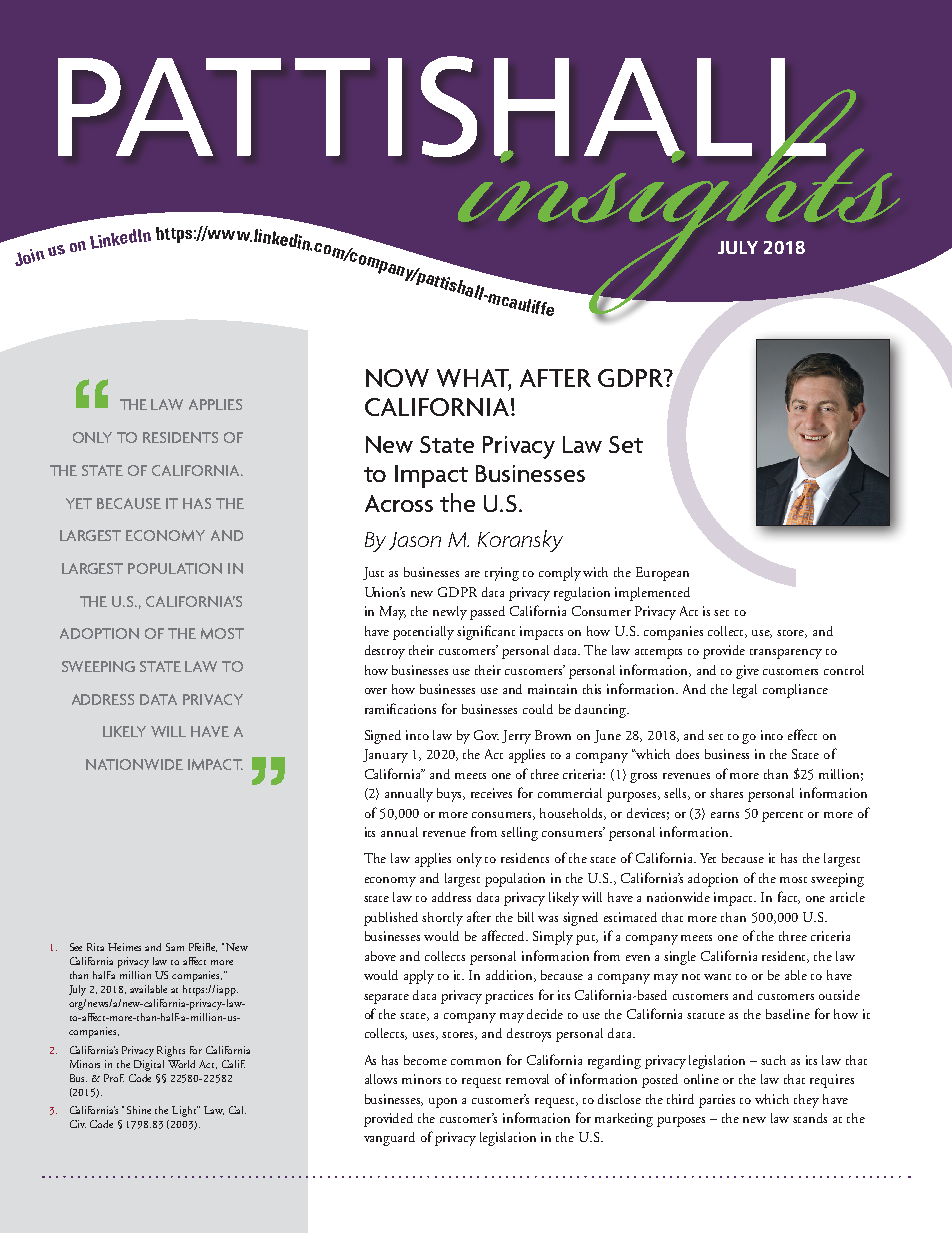 The image size is (952, 1233). Describe the element at coordinates (789, 897) in the page. I see `fact` at that location.
